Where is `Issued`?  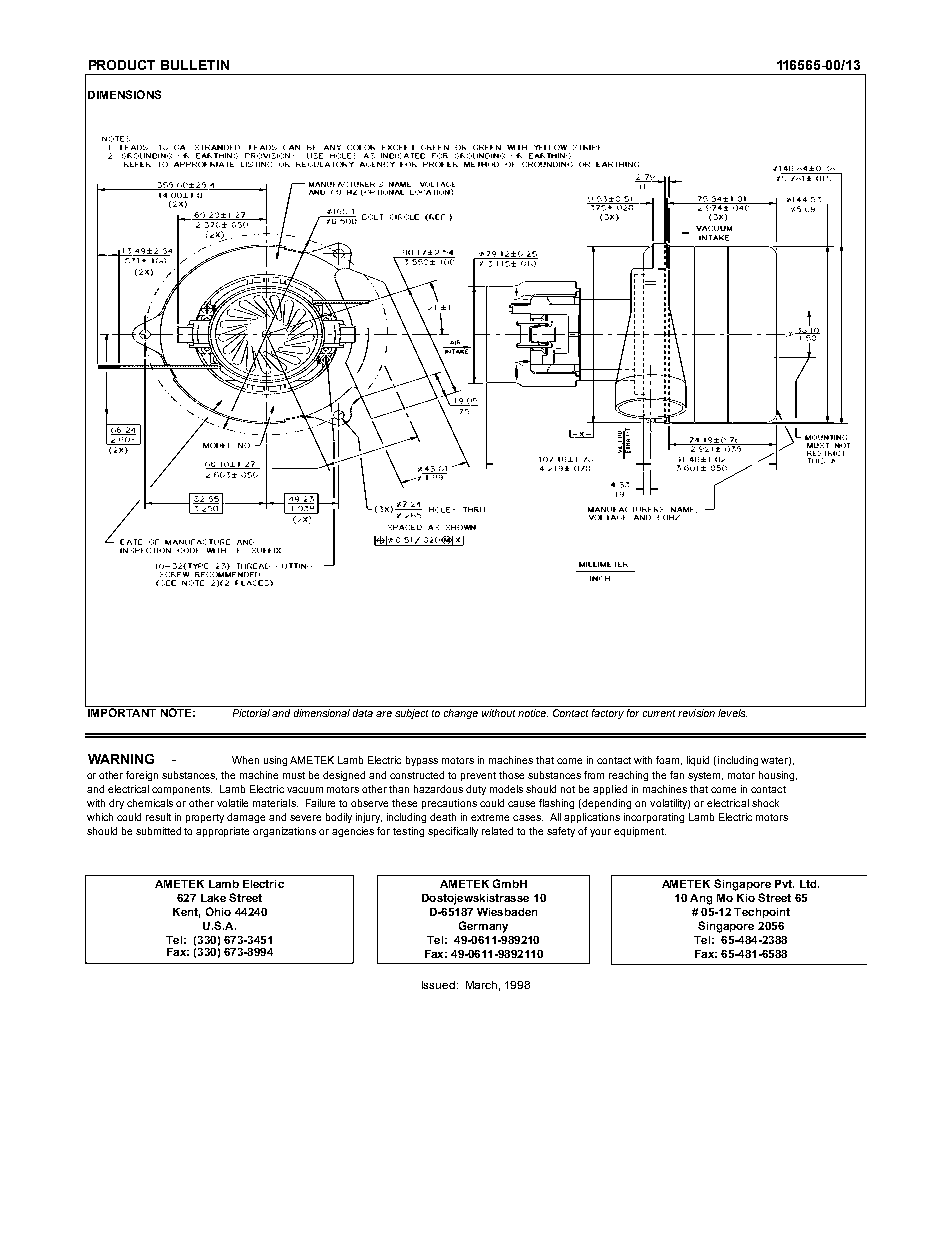 Issued is located at coordinates (438, 985).
